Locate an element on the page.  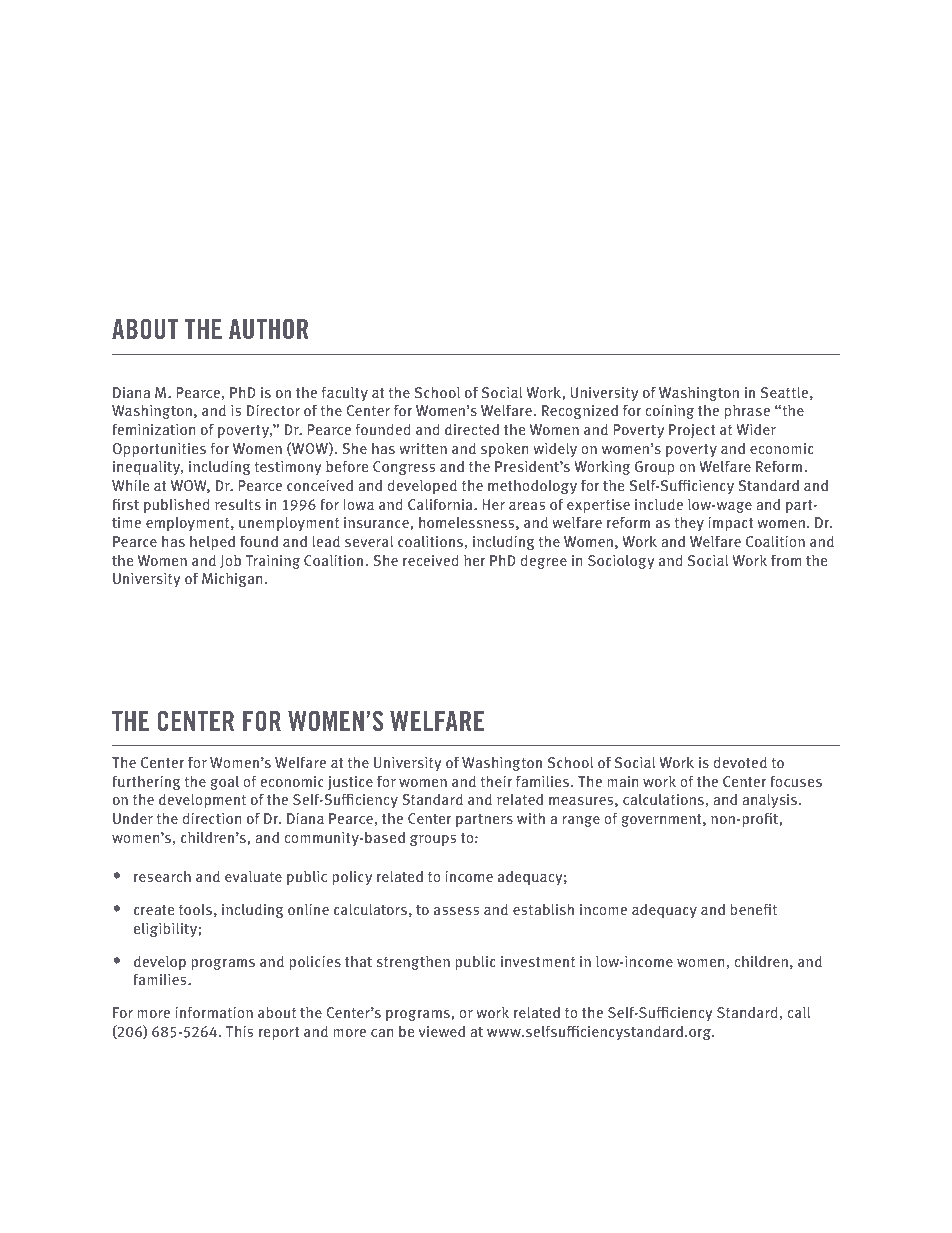
AUTHOR is located at coordinates (268, 328).
